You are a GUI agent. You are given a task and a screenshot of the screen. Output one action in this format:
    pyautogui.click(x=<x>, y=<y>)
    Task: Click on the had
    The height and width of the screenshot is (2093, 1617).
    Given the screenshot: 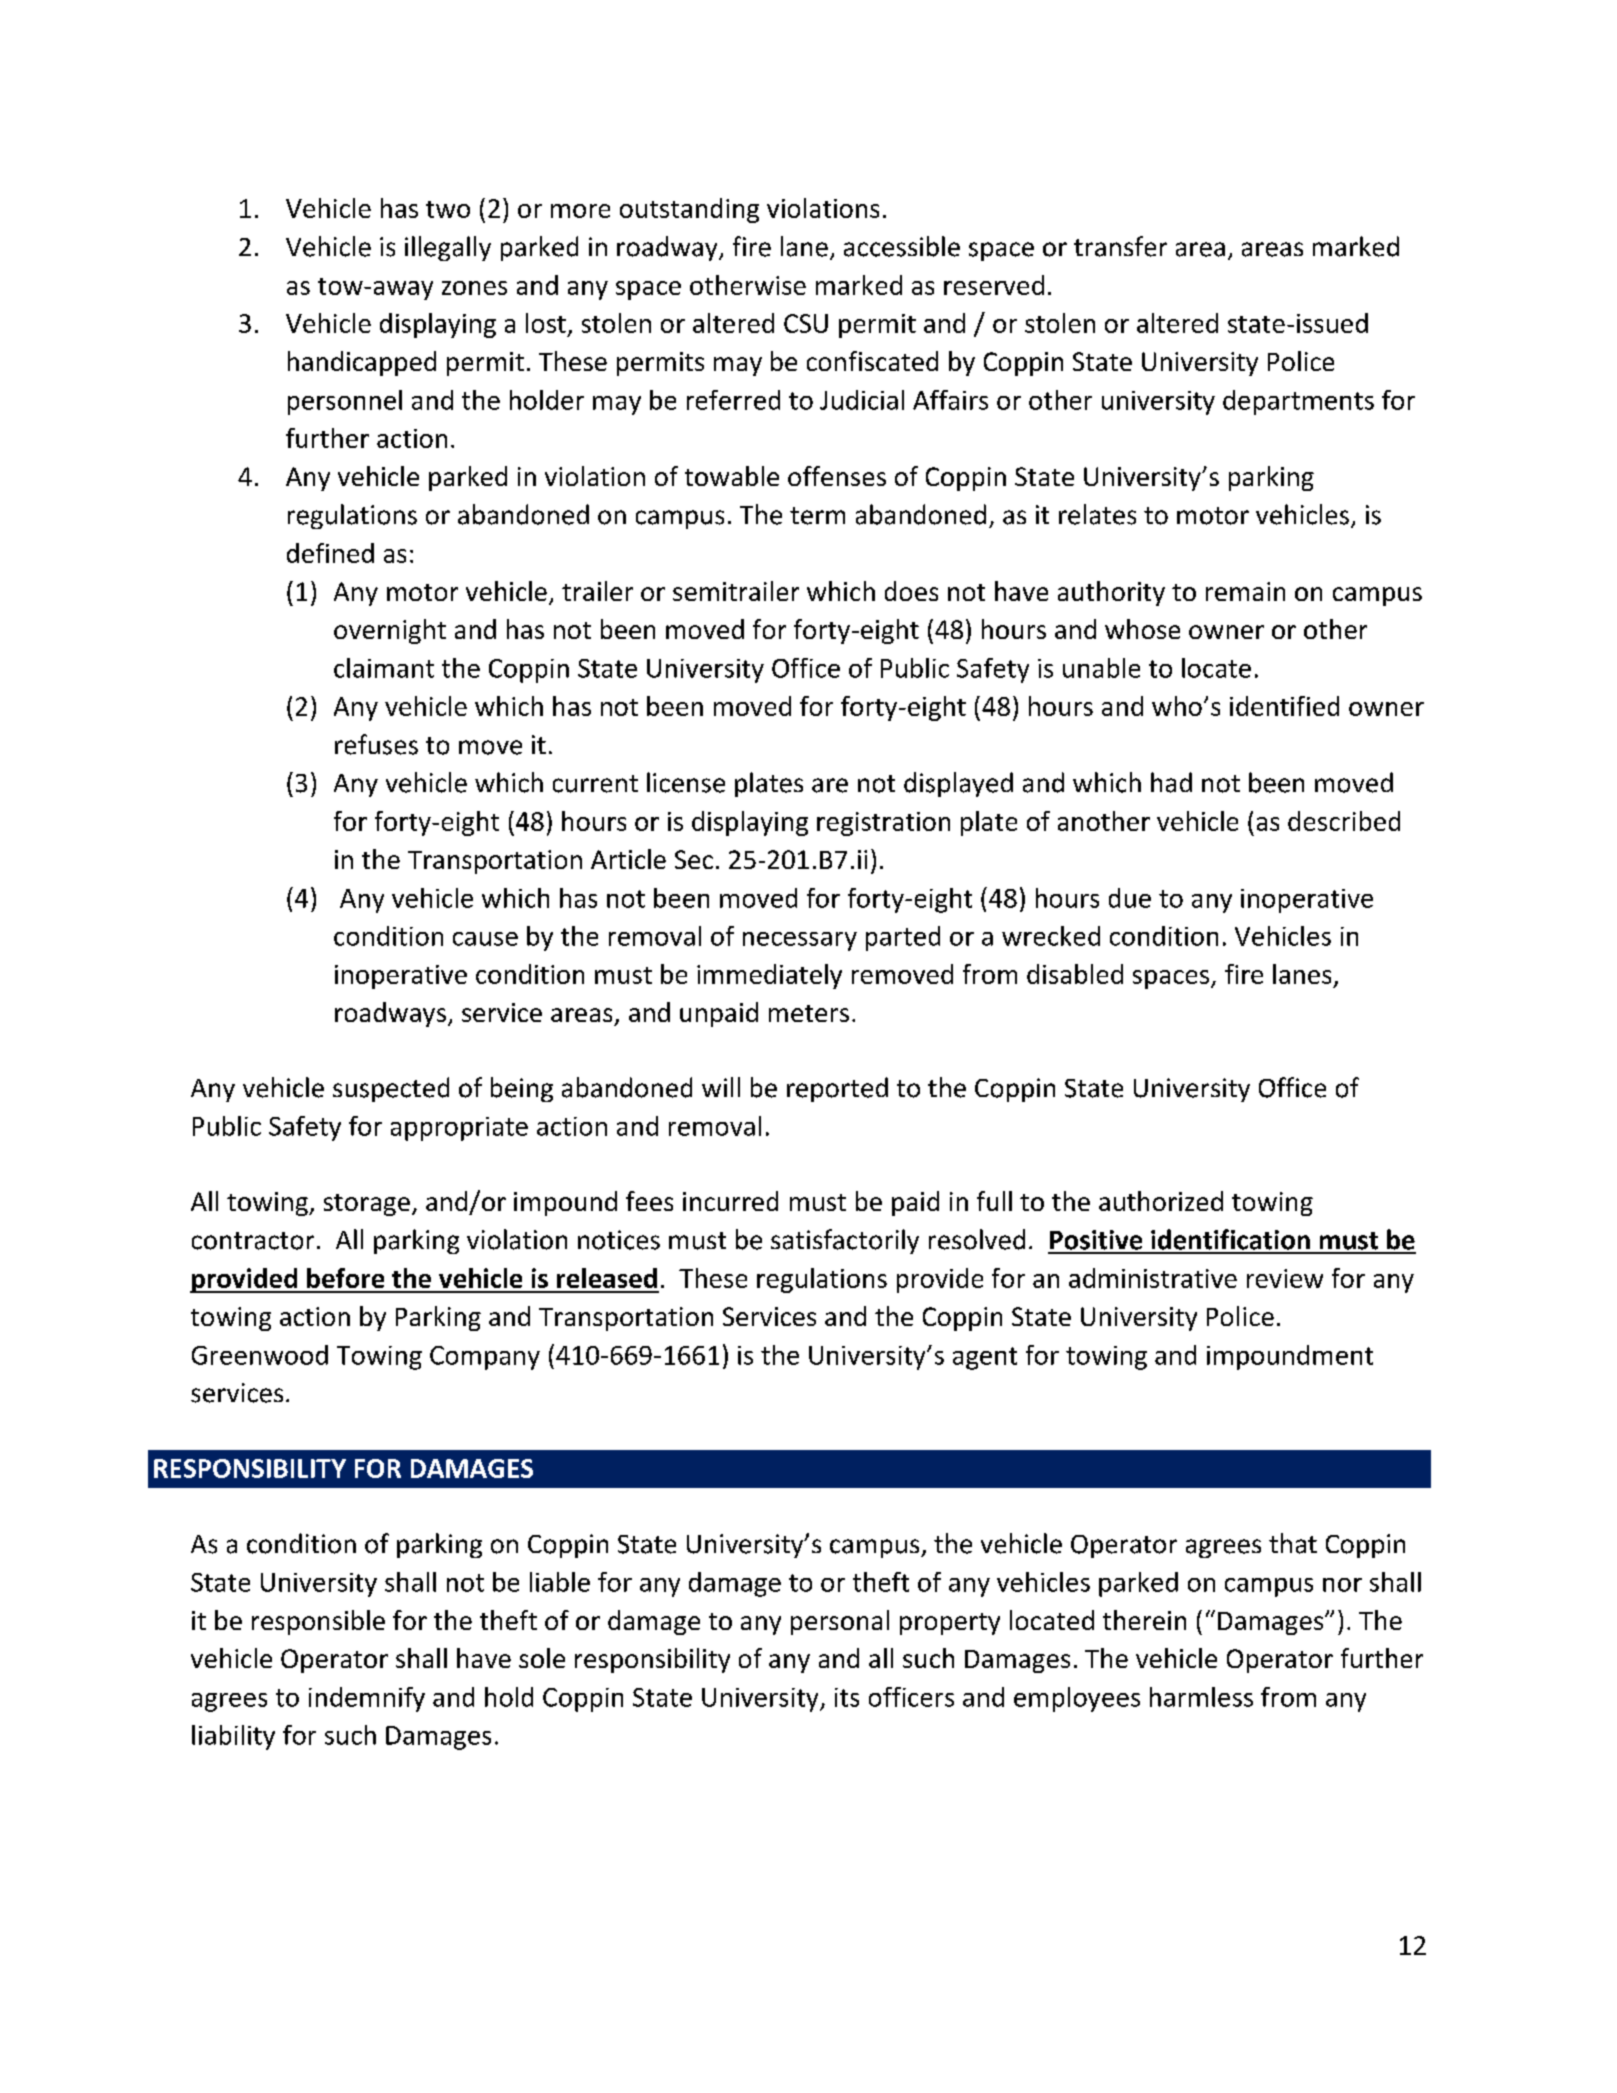 What is the action you would take?
    pyautogui.click(x=1171, y=782)
